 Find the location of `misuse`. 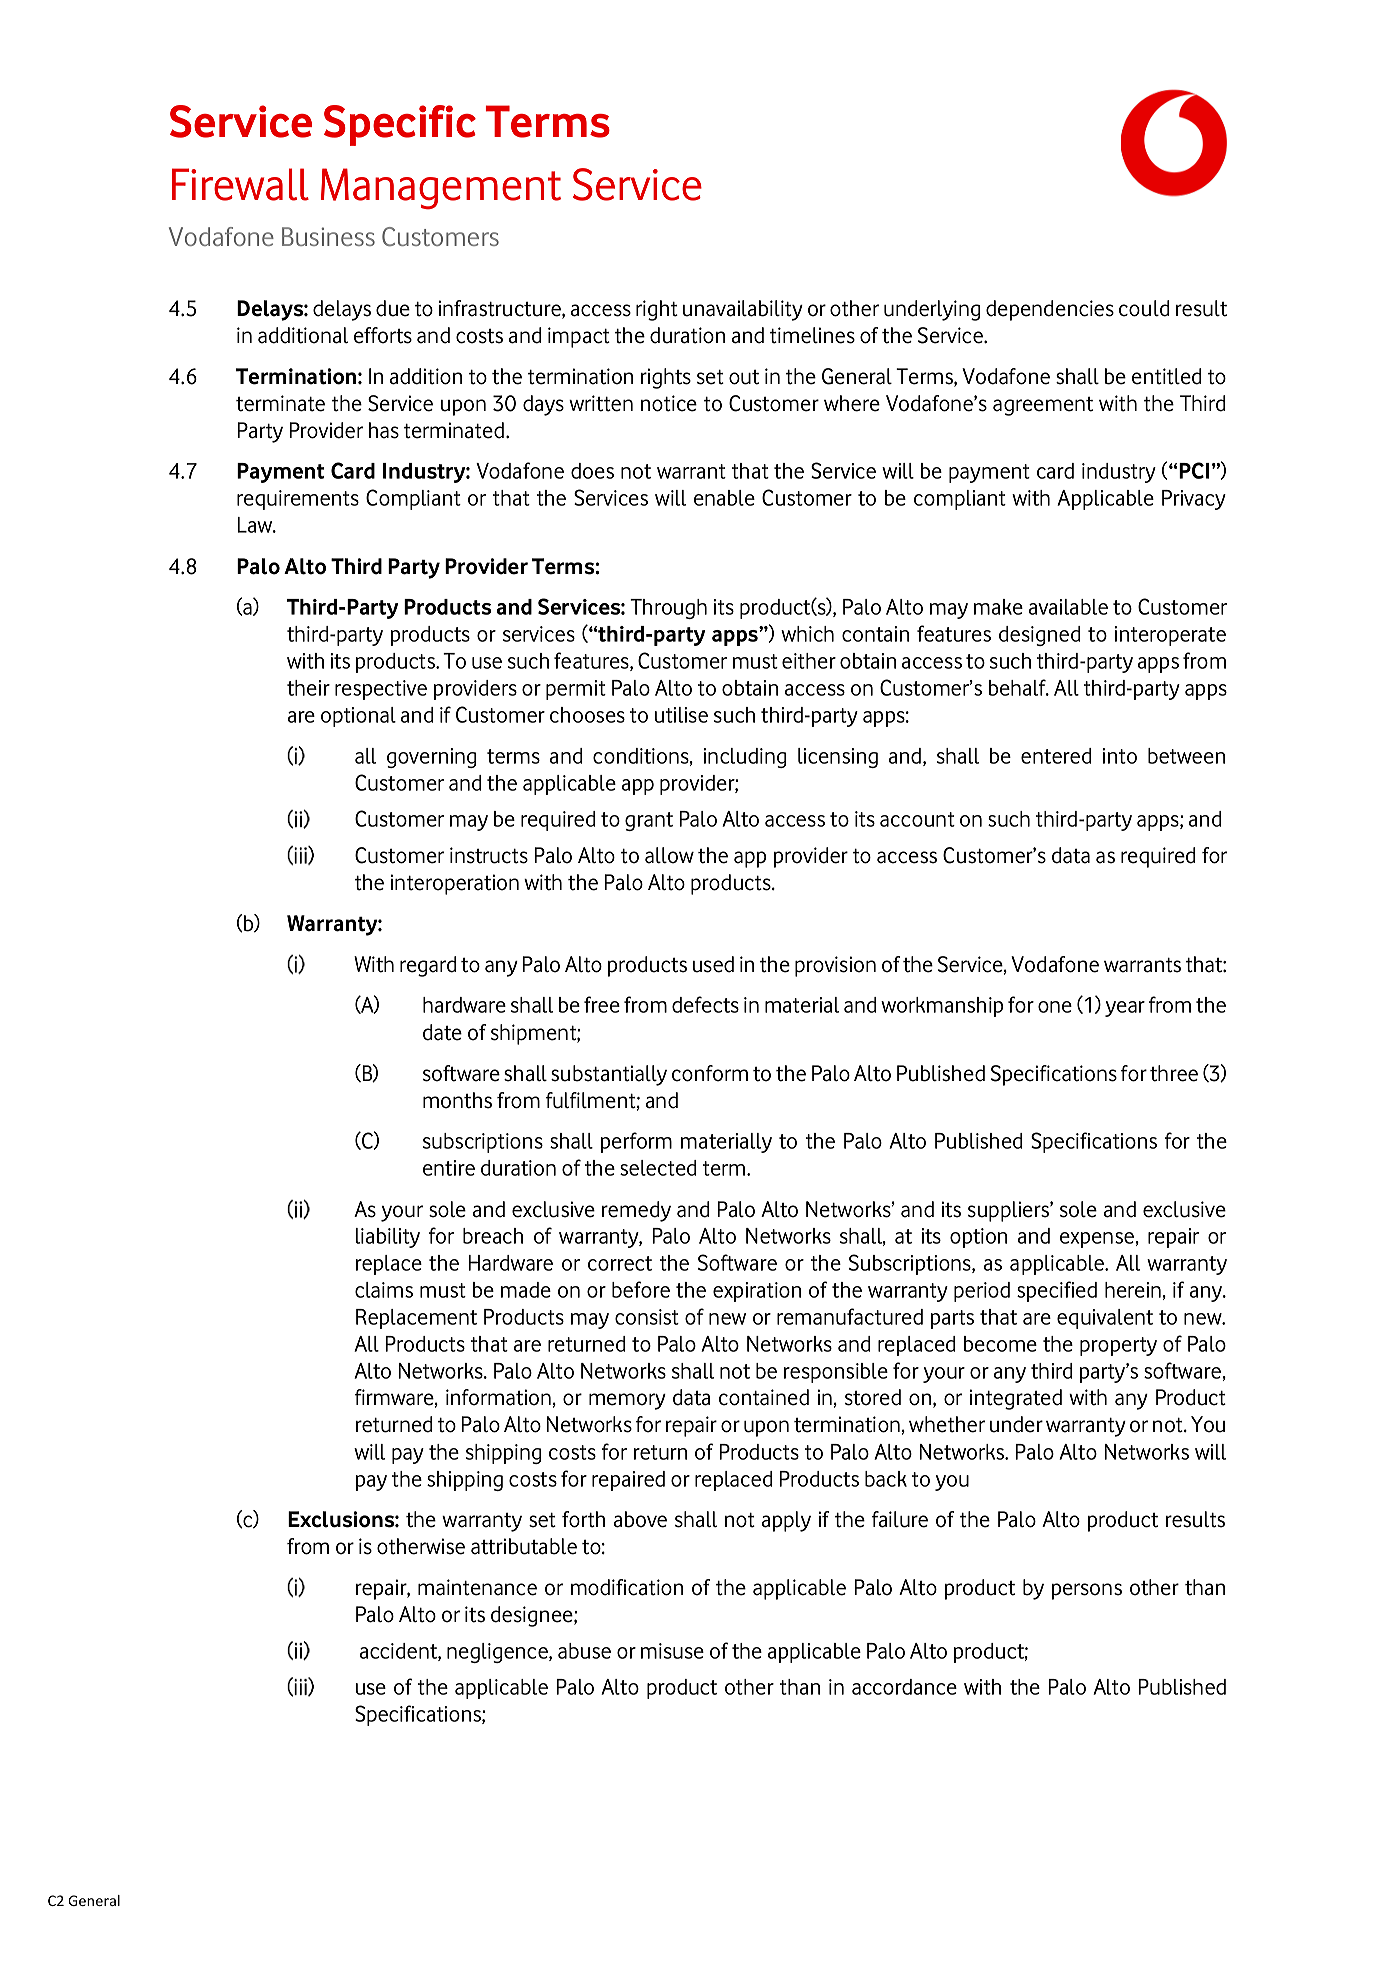

misuse is located at coordinates (672, 1651).
